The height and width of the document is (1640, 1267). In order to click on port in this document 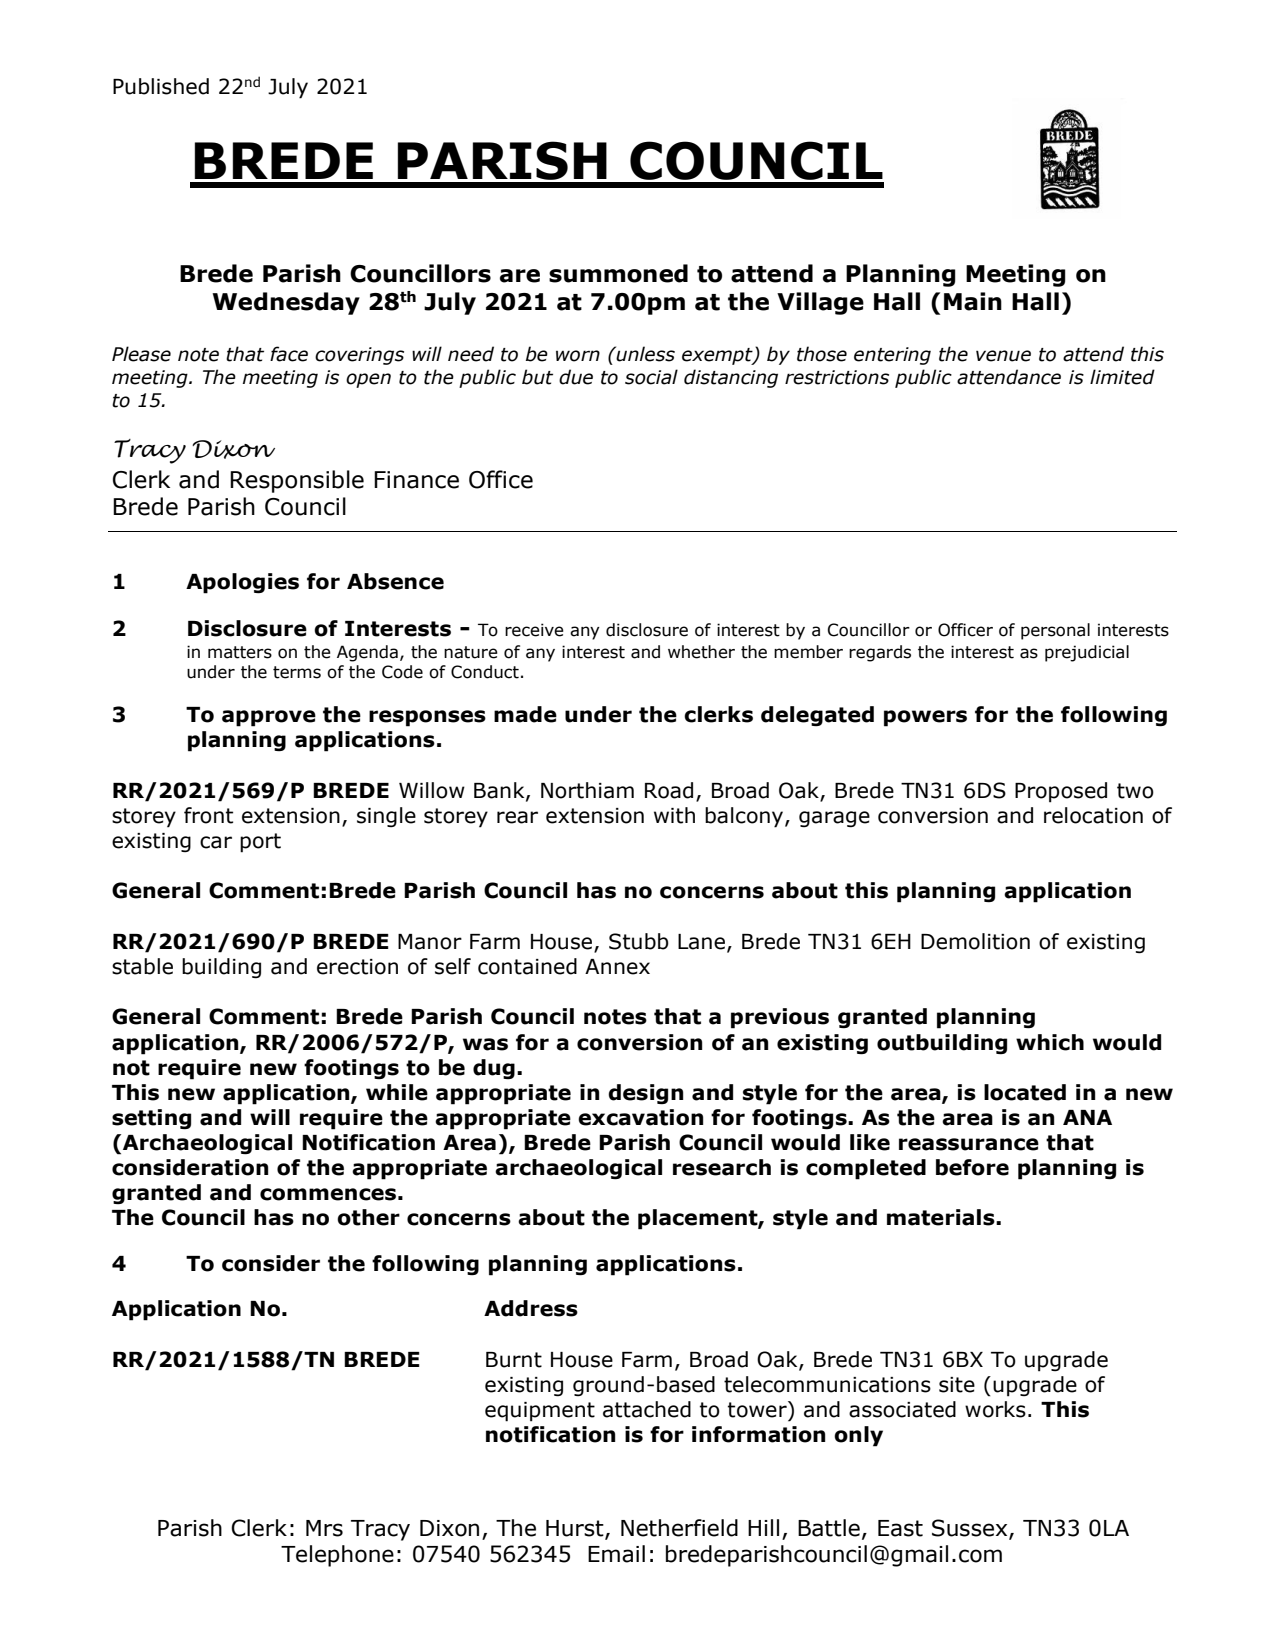, I will do `click(260, 843)`.
